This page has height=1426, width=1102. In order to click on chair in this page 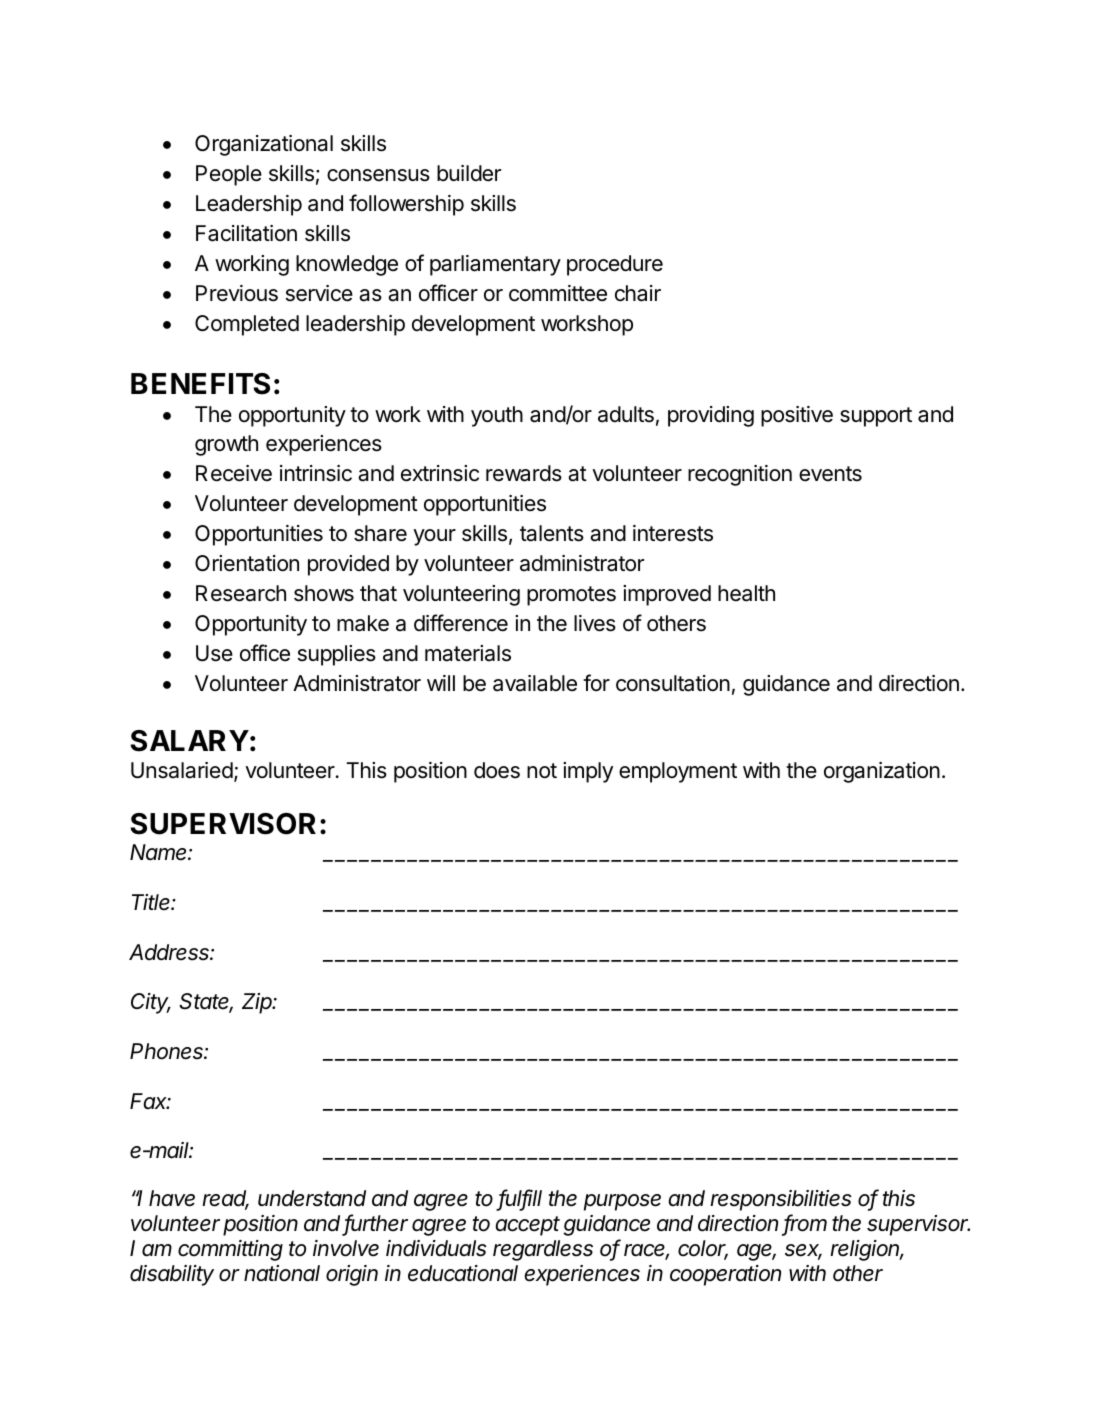, I will do `click(638, 293)`.
